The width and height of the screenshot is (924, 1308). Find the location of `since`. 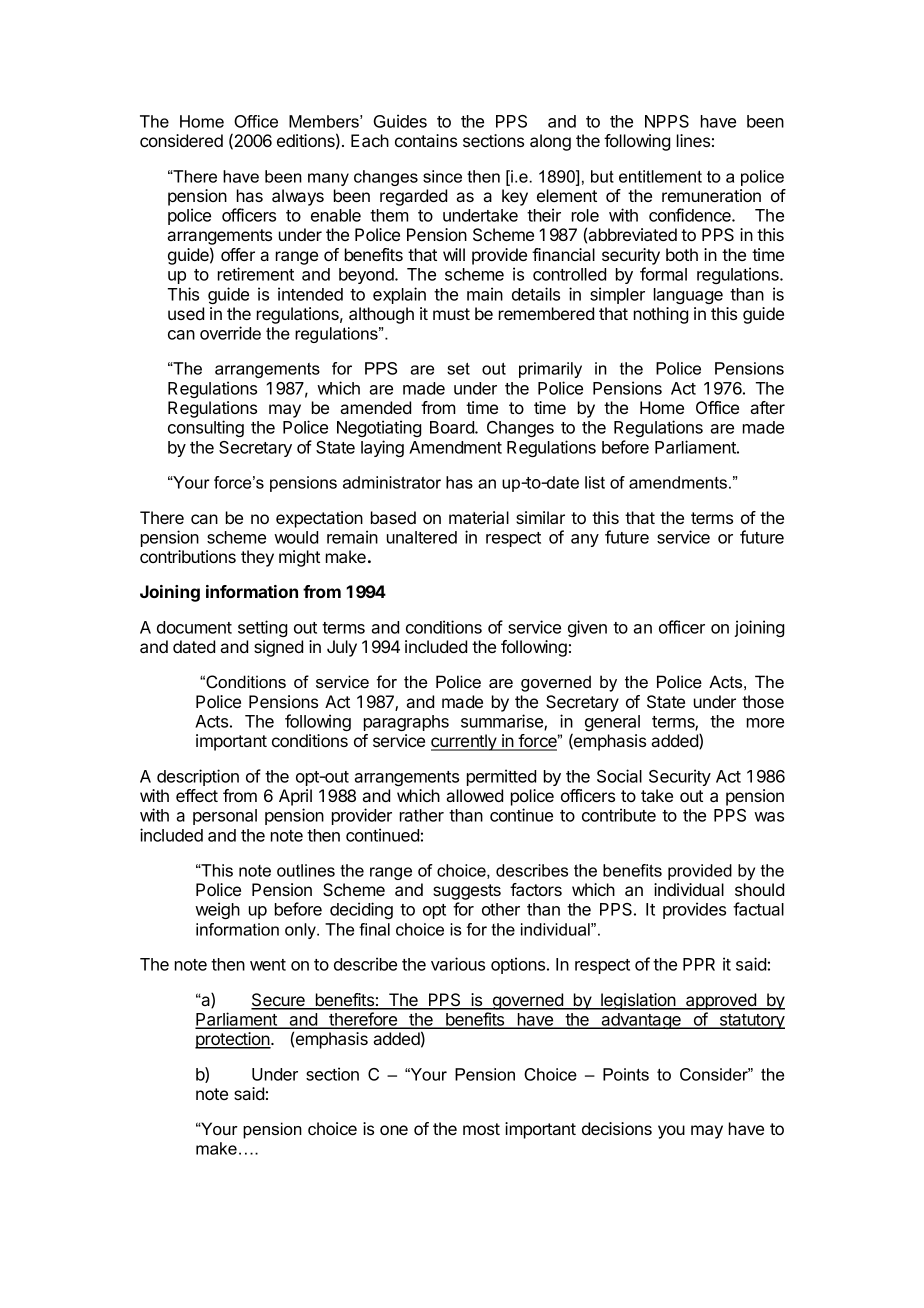

since is located at coordinates (442, 176).
